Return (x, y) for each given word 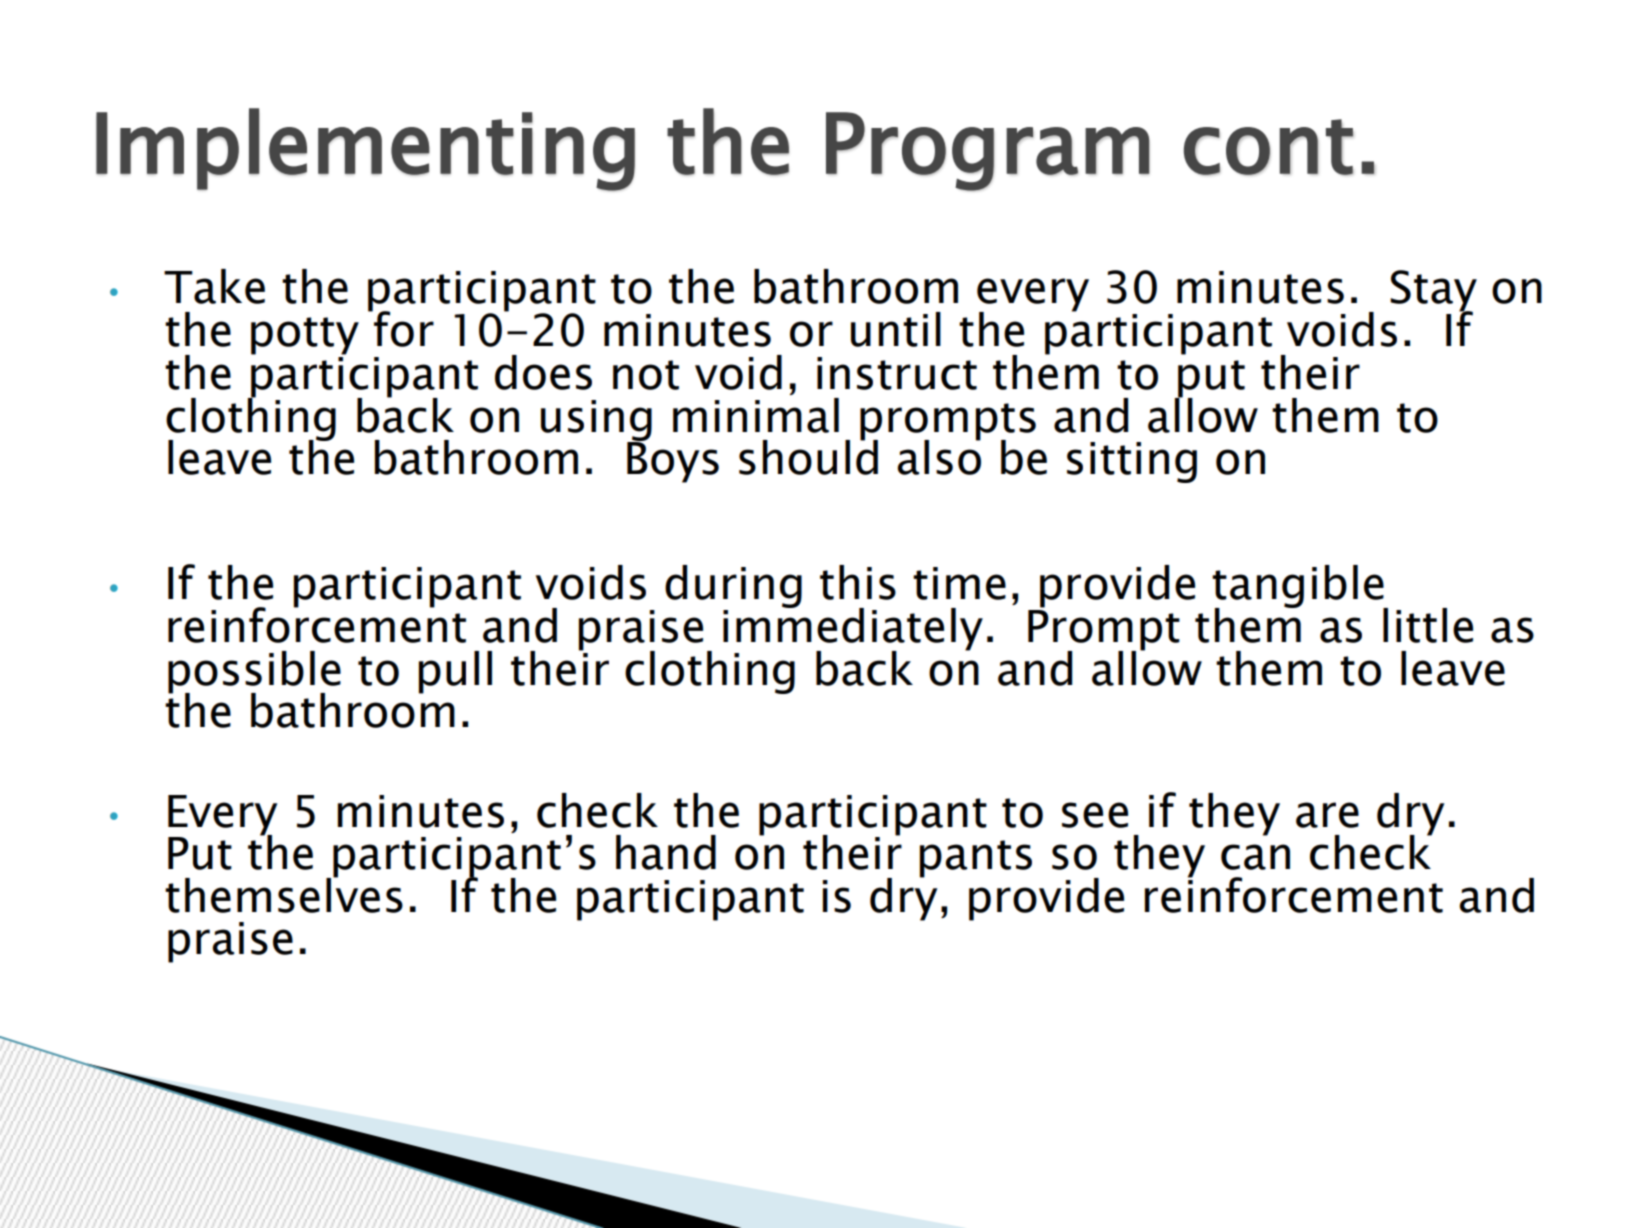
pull (455, 672)
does (543, 372)
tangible (1299, 588)
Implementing (365, 149)
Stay (1433, 292)
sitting (1132, 462)
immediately (853, 629)
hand (666, 852)
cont (1269, 147)
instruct (897, 373)
